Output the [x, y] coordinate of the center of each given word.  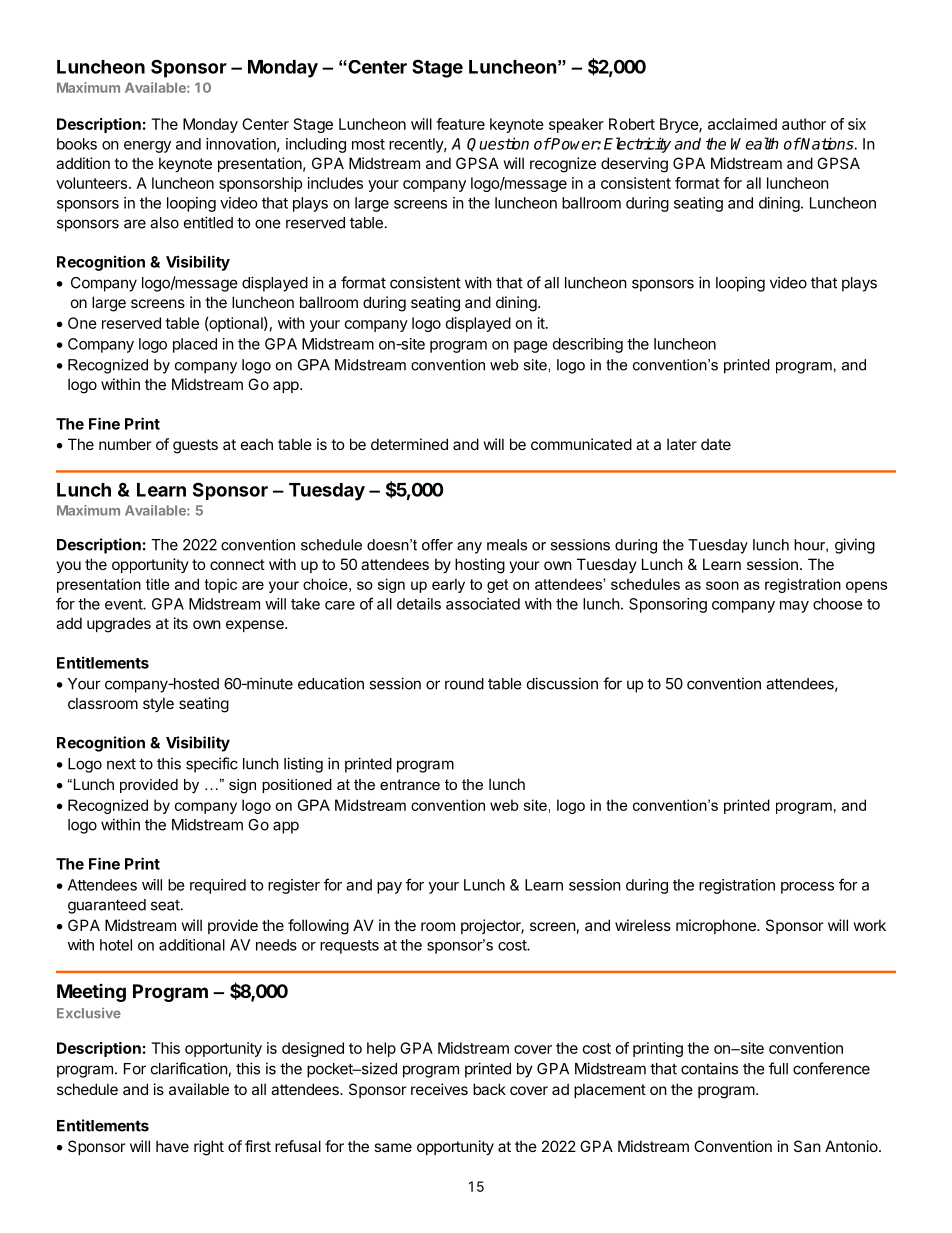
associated [483, 604]
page [531, 347]
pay [389, 888]
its [181, 623]
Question [498, 144]
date [716, 444]
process [807, 888]
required [218, 886]
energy [147, 147]
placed [195, 345]
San [807, 1146]
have [172, 1146]
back [489, 1089]
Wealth [755, 143]
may [794, 607]
